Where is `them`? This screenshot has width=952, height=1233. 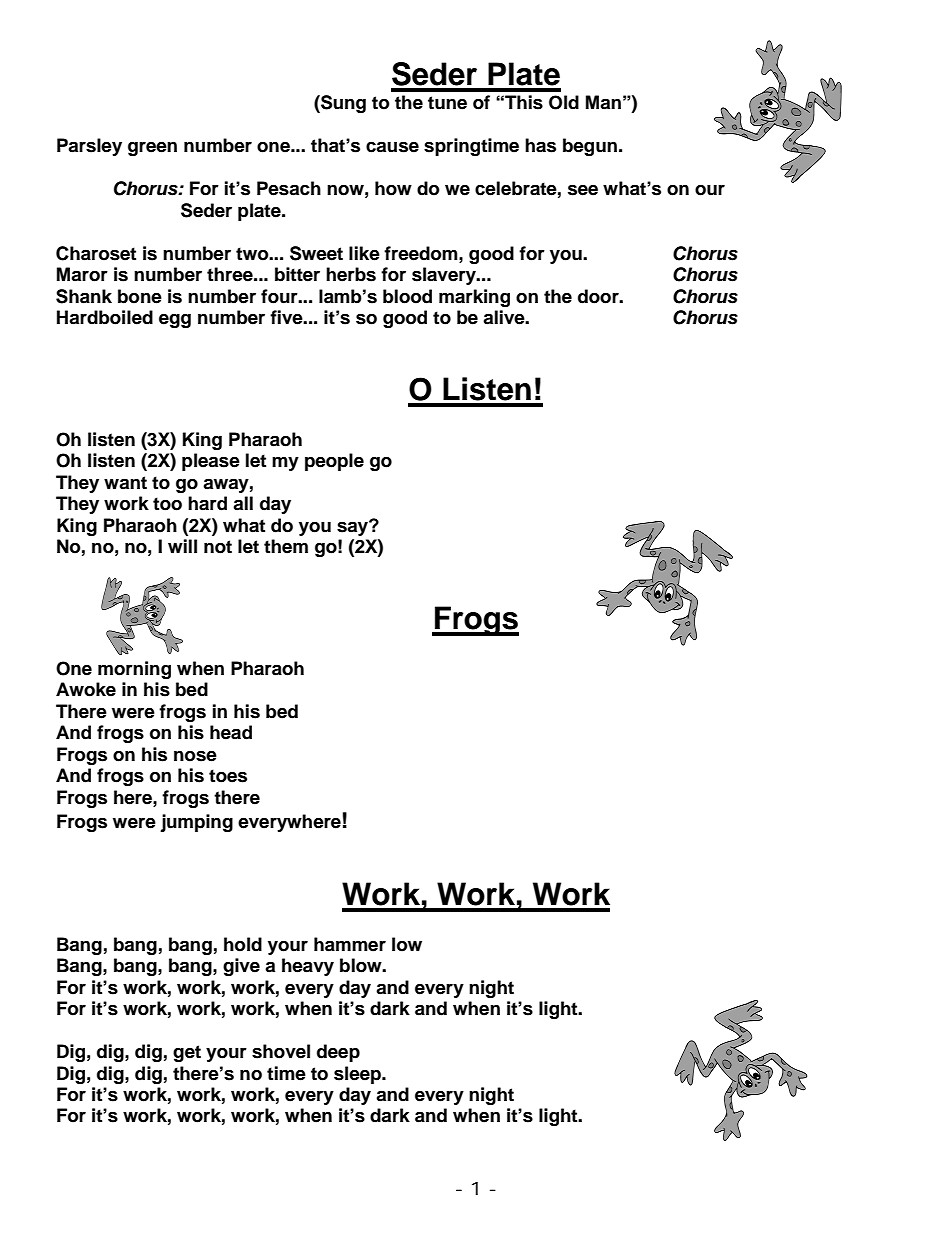
them is located at coordinates (286, 546).
